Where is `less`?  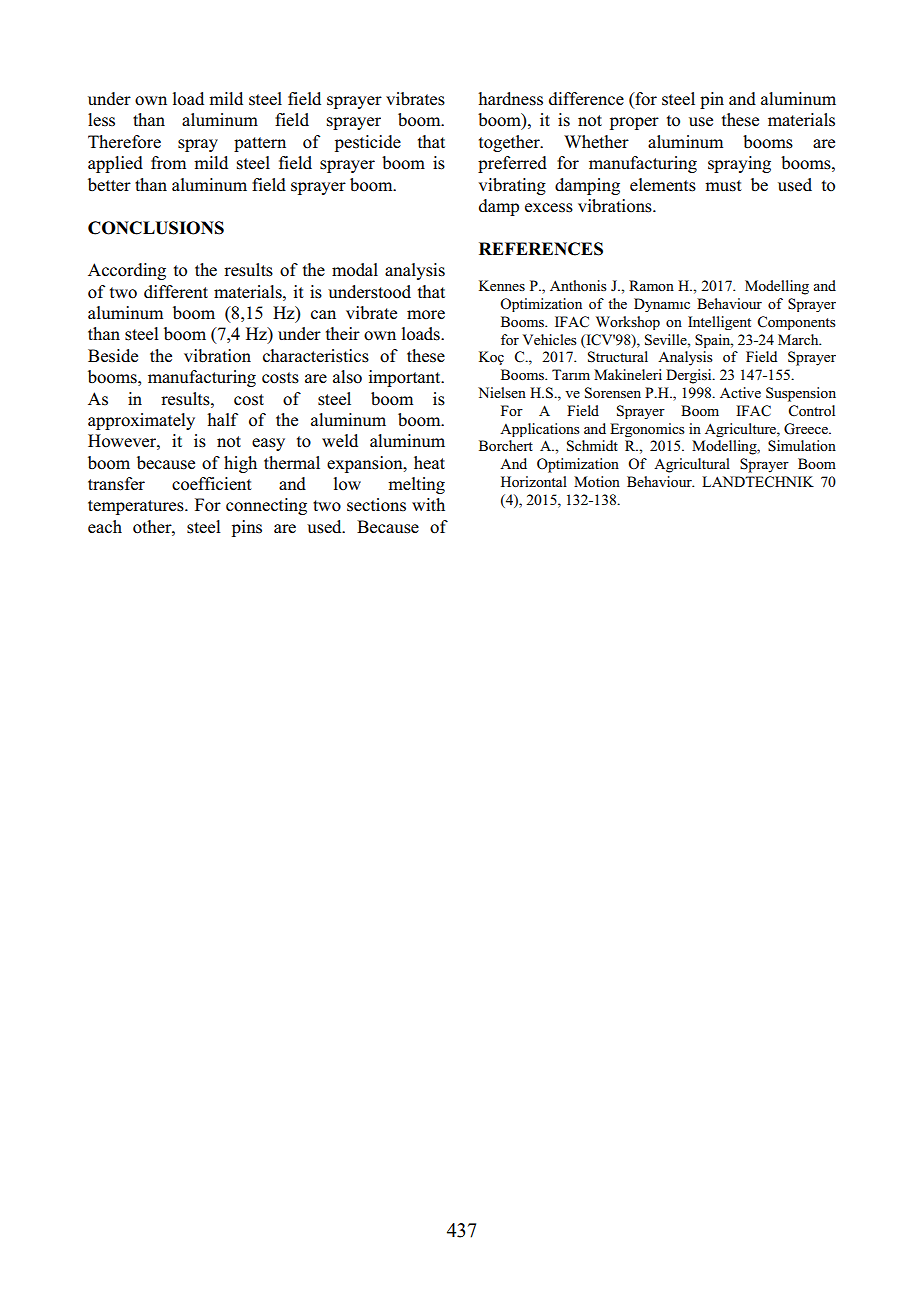
less is located at coordinates (101, 120).
